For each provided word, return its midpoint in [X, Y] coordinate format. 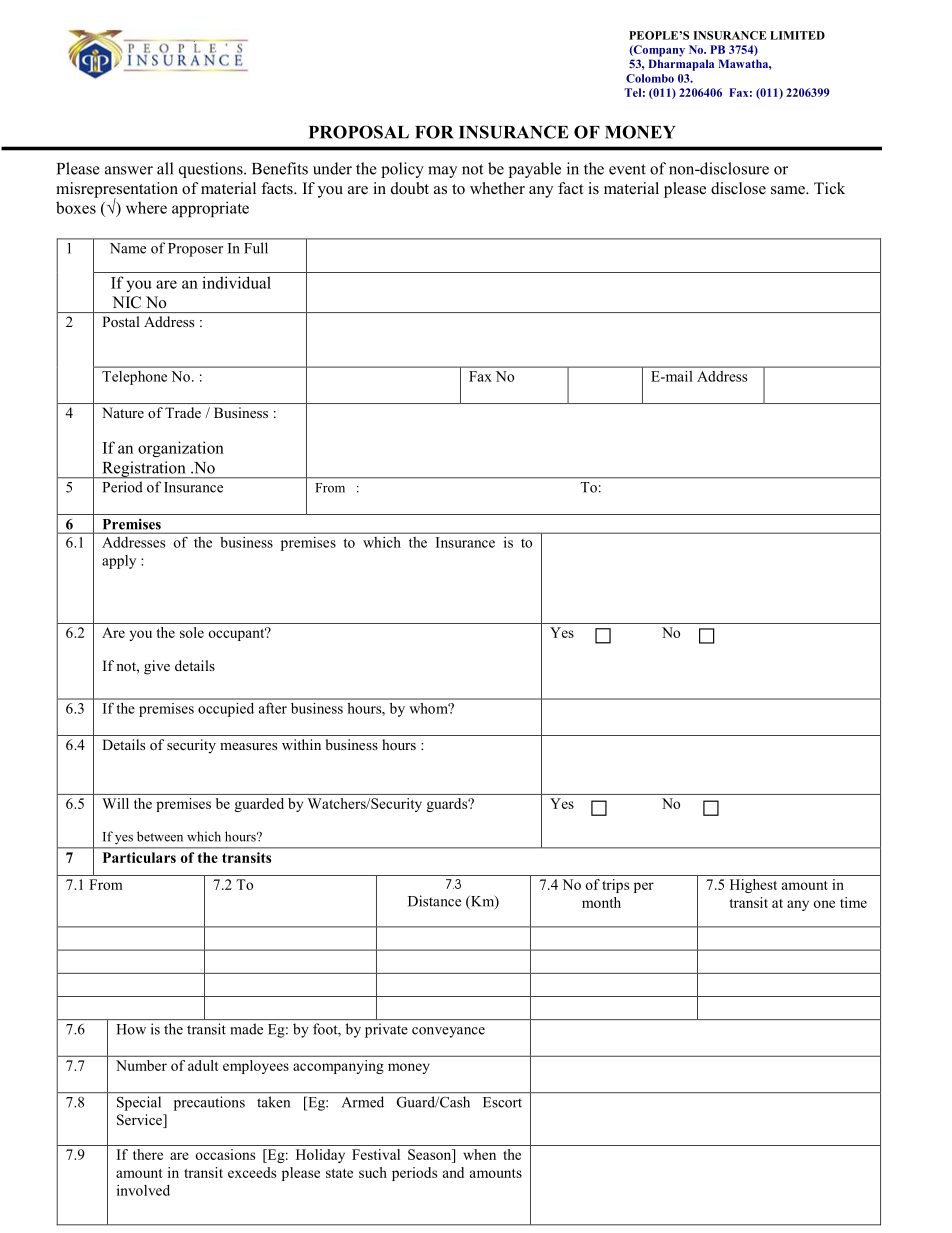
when [479, 1154]
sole [192, 632]
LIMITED [797, 35]
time [853, 902]
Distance [434, 901]
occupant [237, 634]
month [601, 902]
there [148, 1154]
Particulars [139, 857]
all [165, 168]
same [789, 190]
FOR [434, 132]
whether [497, 188]
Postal [121, 321]
